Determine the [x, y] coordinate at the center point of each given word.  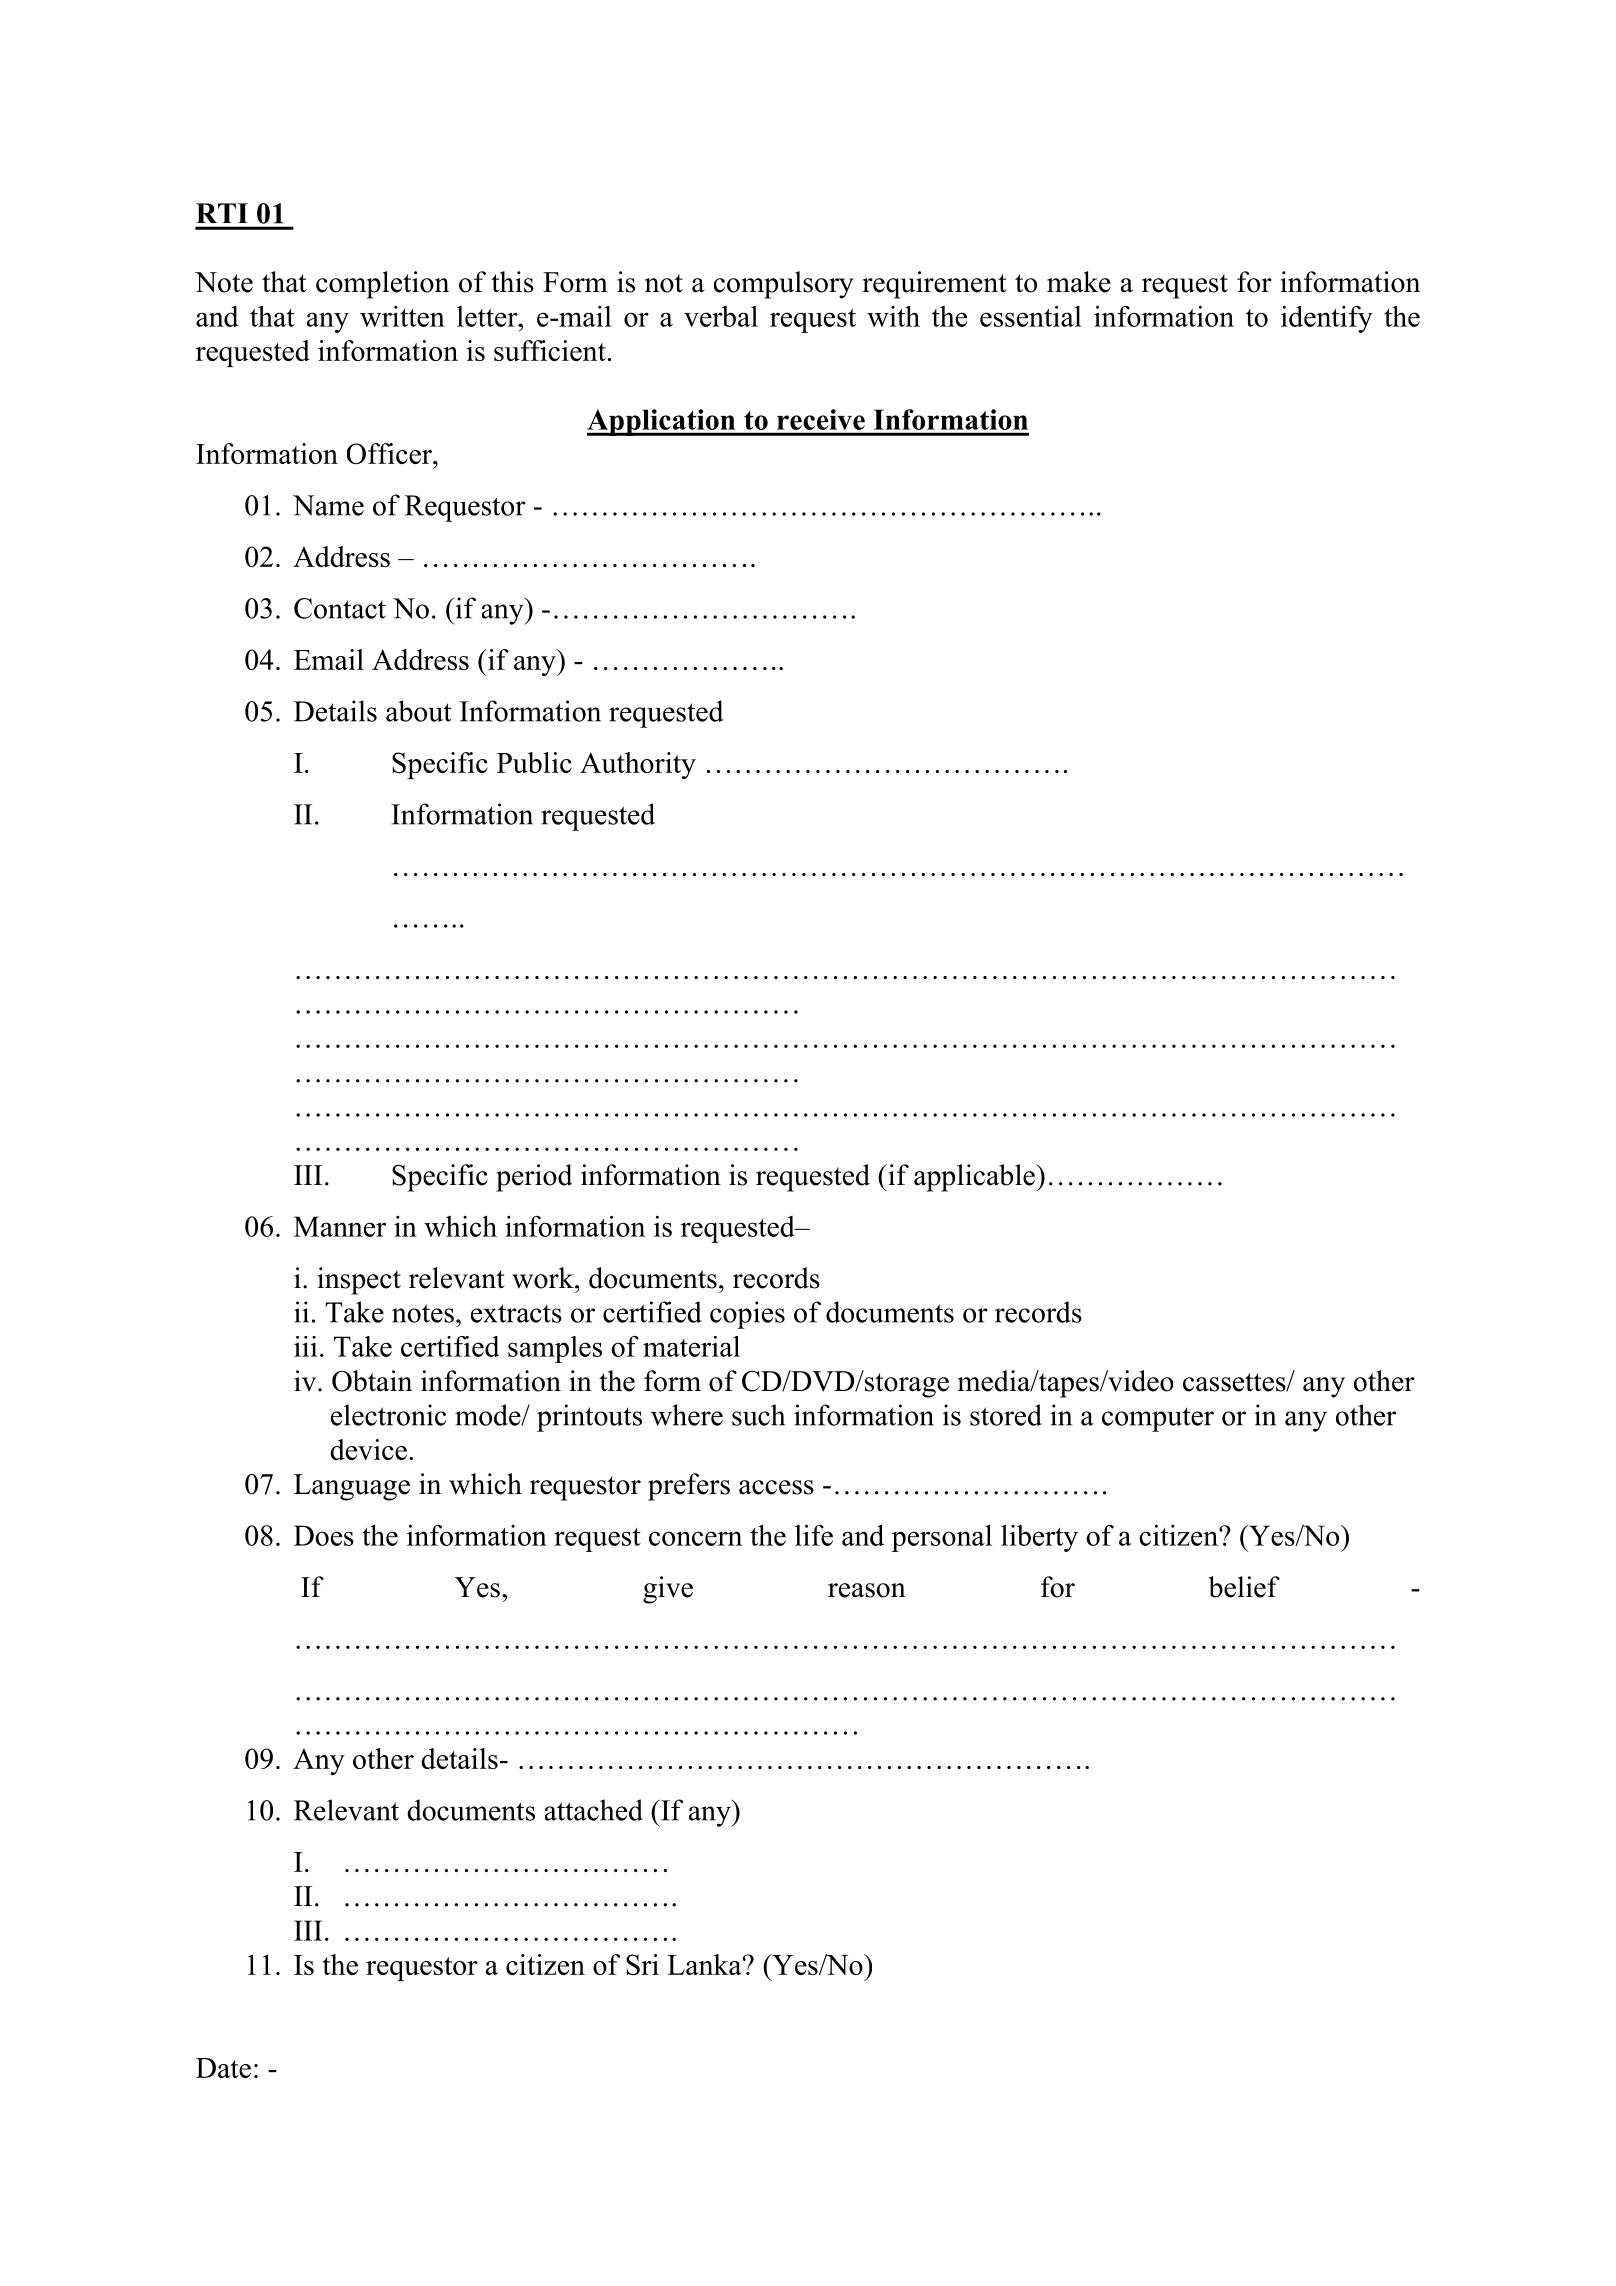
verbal [721, 316]
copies [747, 1315]
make [1079, 282]
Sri [642, 1964]
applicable [975, 1178]
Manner [340, 1226]
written [402, 316]
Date [223, 2068]
